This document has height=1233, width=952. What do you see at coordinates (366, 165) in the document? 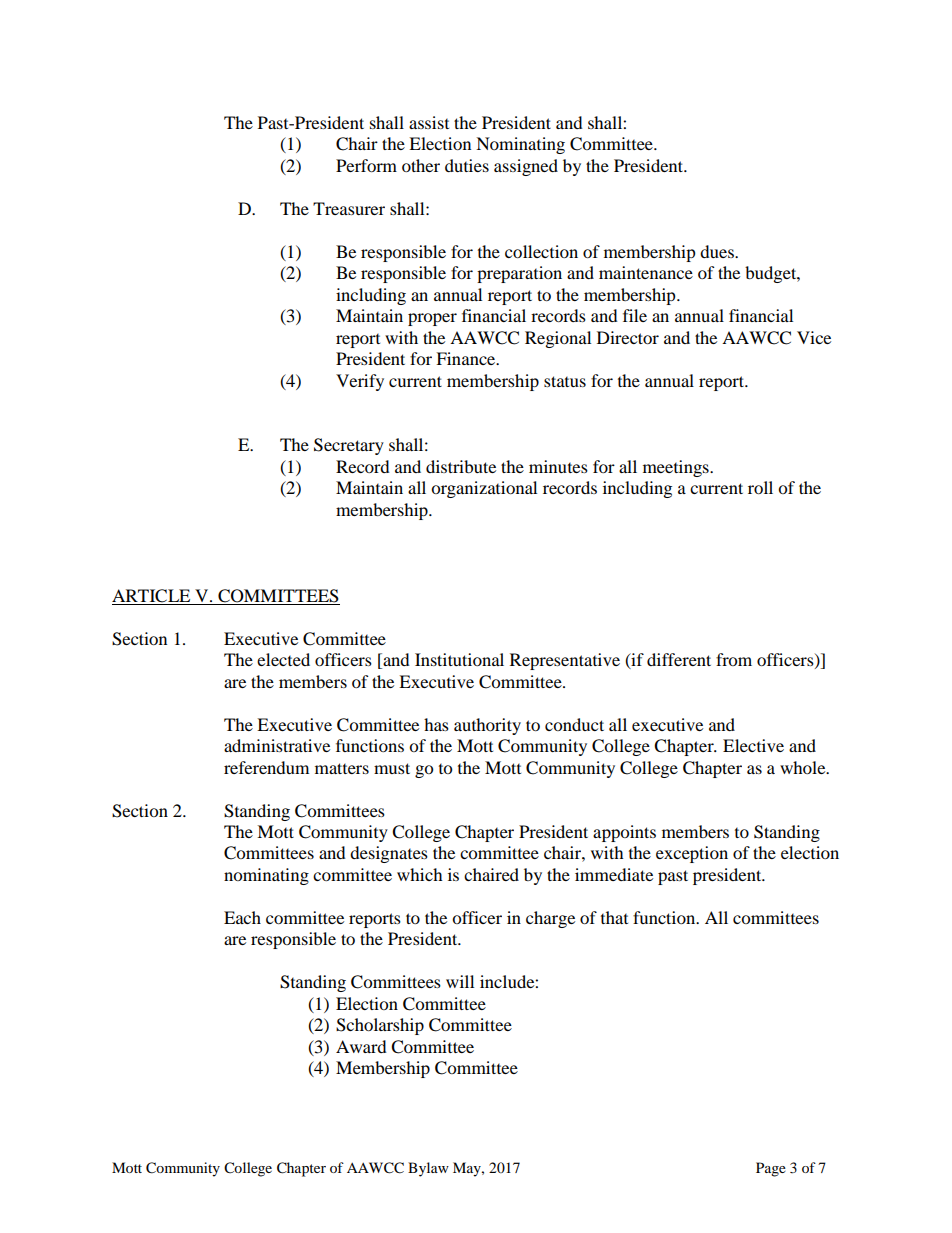
I see `Perform` at bounding box center [366, 165].
